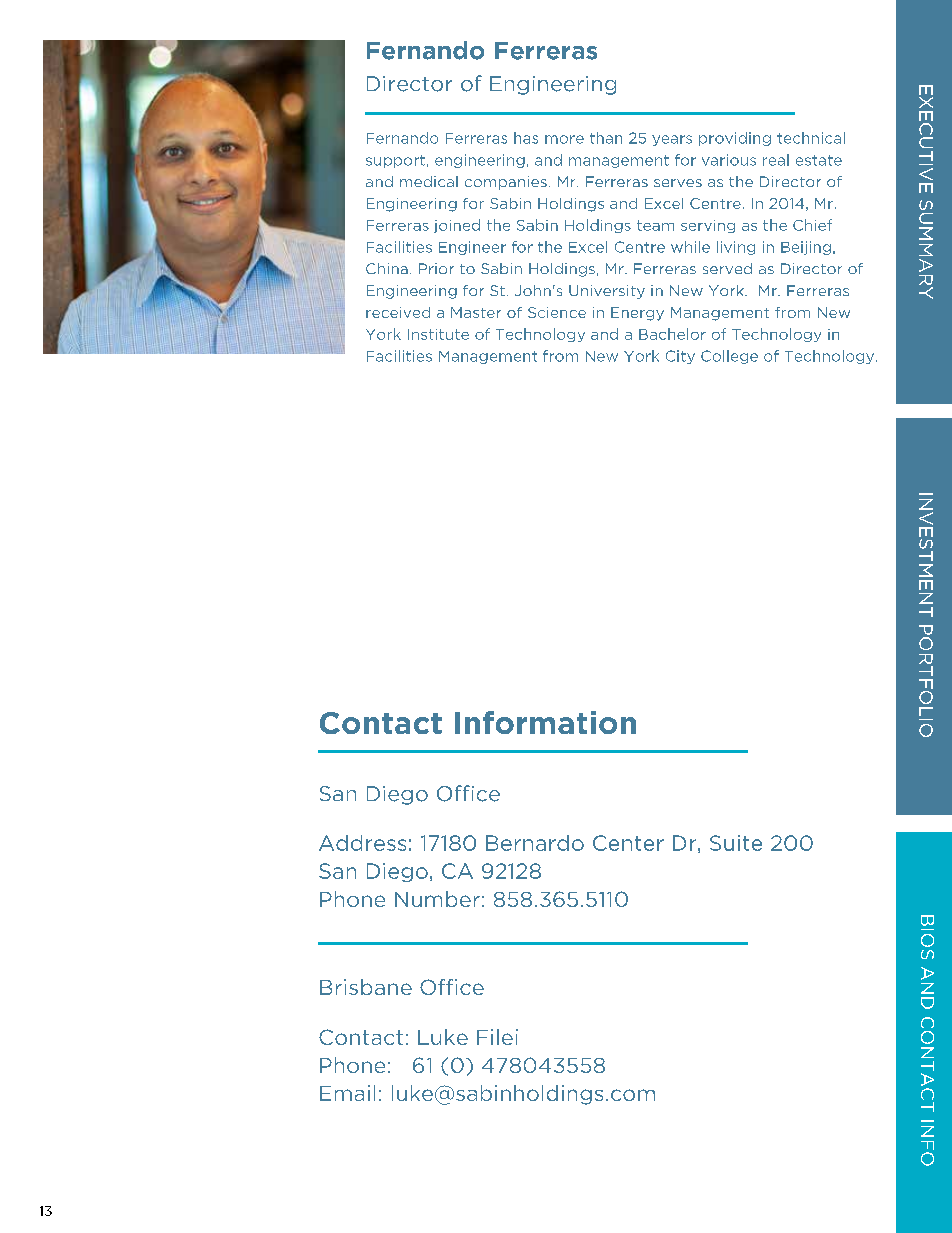  I want to click on support, so click(395, 161).
